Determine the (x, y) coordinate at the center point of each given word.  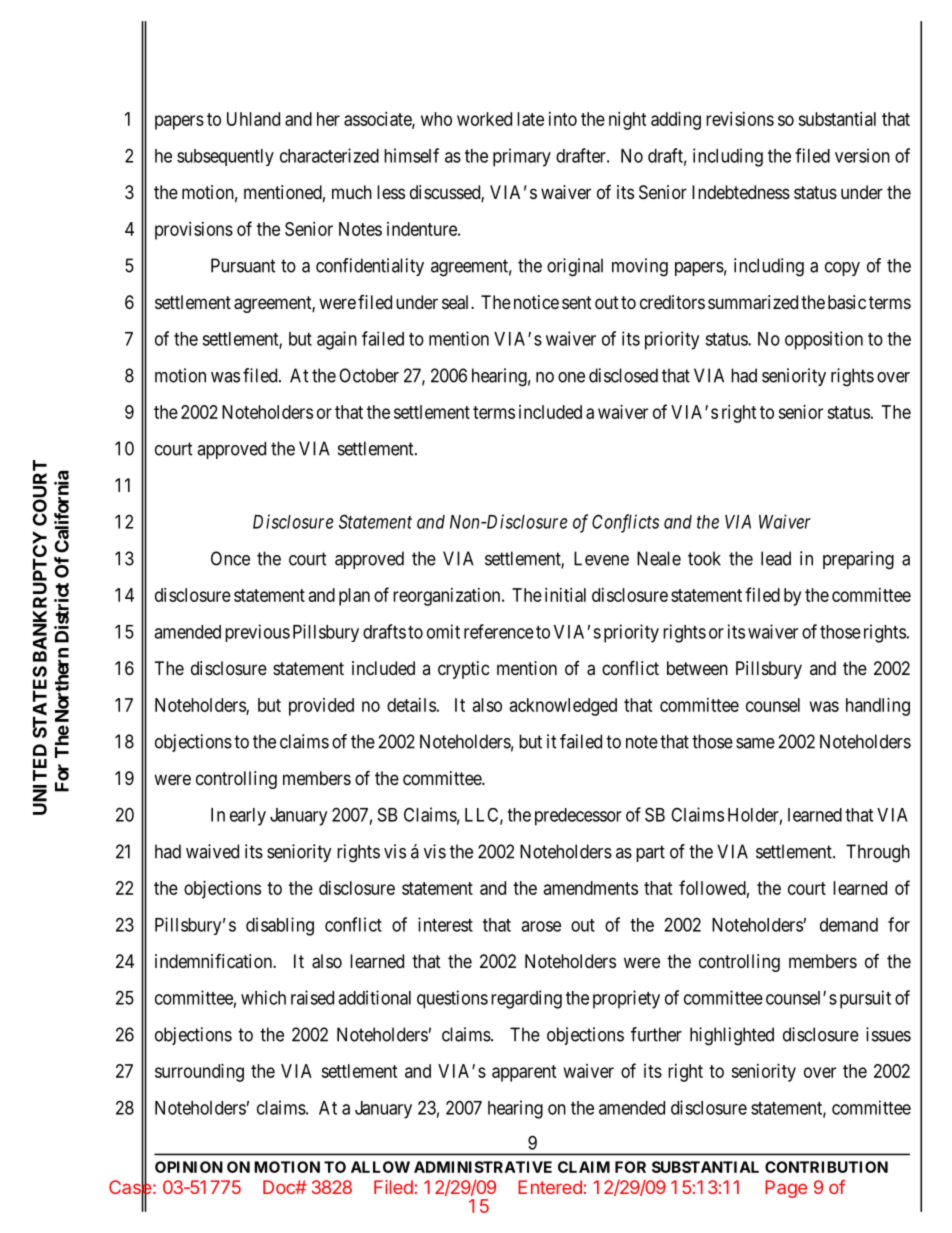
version (862, 155)
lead (776, 558)
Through (878, 853)
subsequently (225, 157)
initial (565, 595)
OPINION (189, 1167)
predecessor (578, 817)
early (248, 817)
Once (230, 558)
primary (522, 157)
